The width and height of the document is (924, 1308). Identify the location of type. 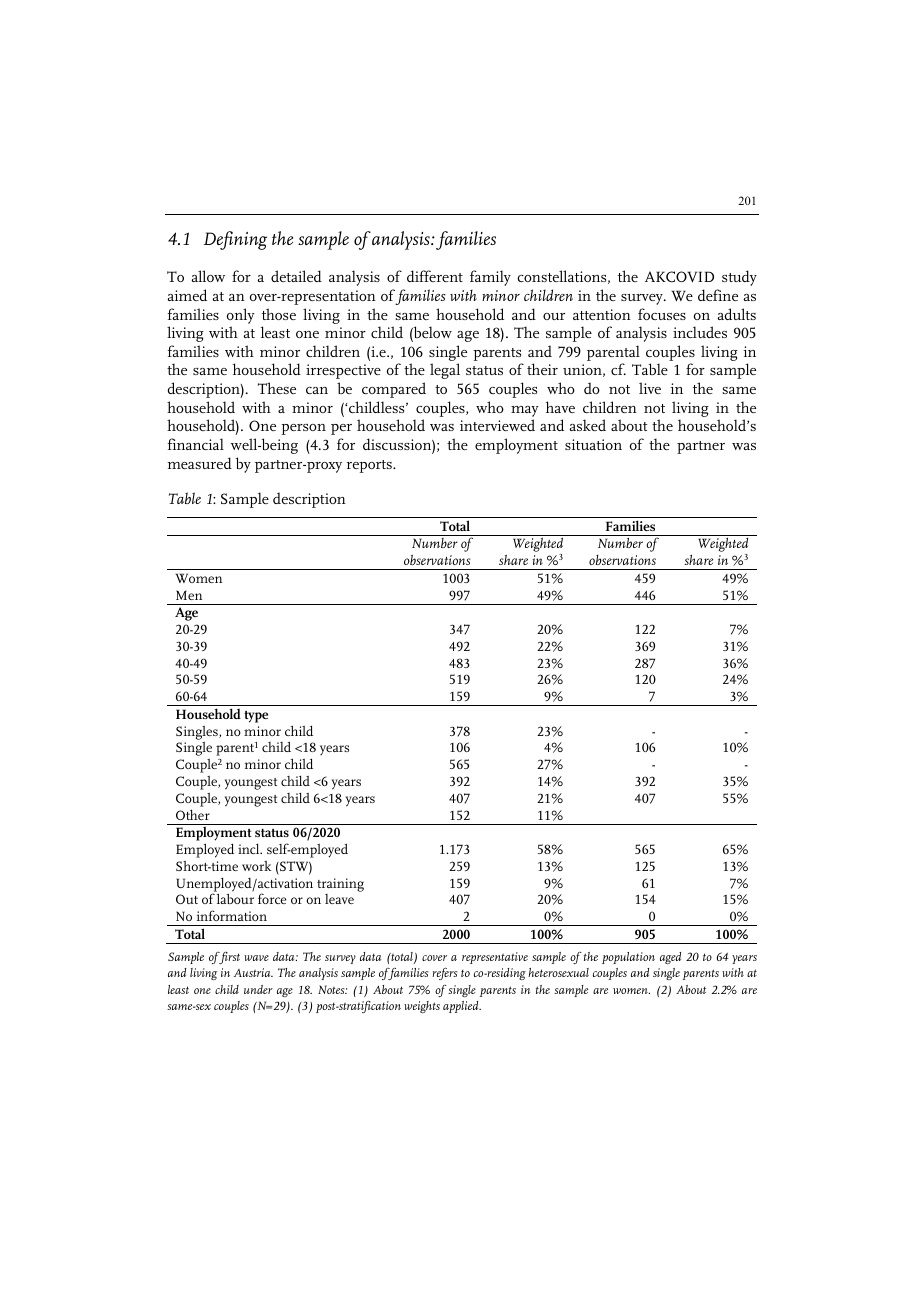
(256, 717).
